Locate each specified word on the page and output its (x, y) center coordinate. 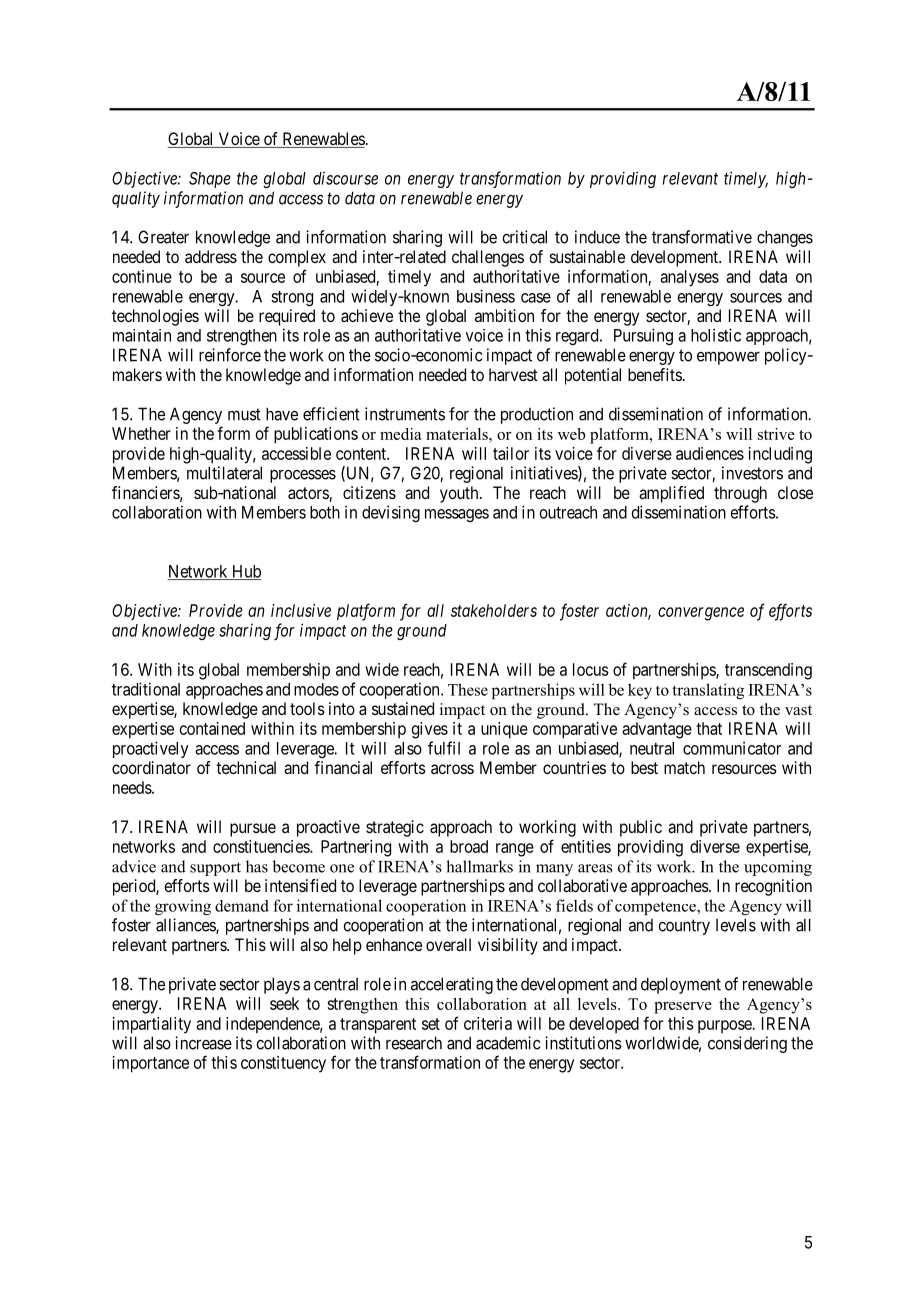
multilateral (224, 473)
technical (246, 767)
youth (460, 494)
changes (785, 238)
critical (524, 237)
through (740, 494)
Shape (210, 180)
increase (203, 1043)
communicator (732, 748)
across (452, 769)
